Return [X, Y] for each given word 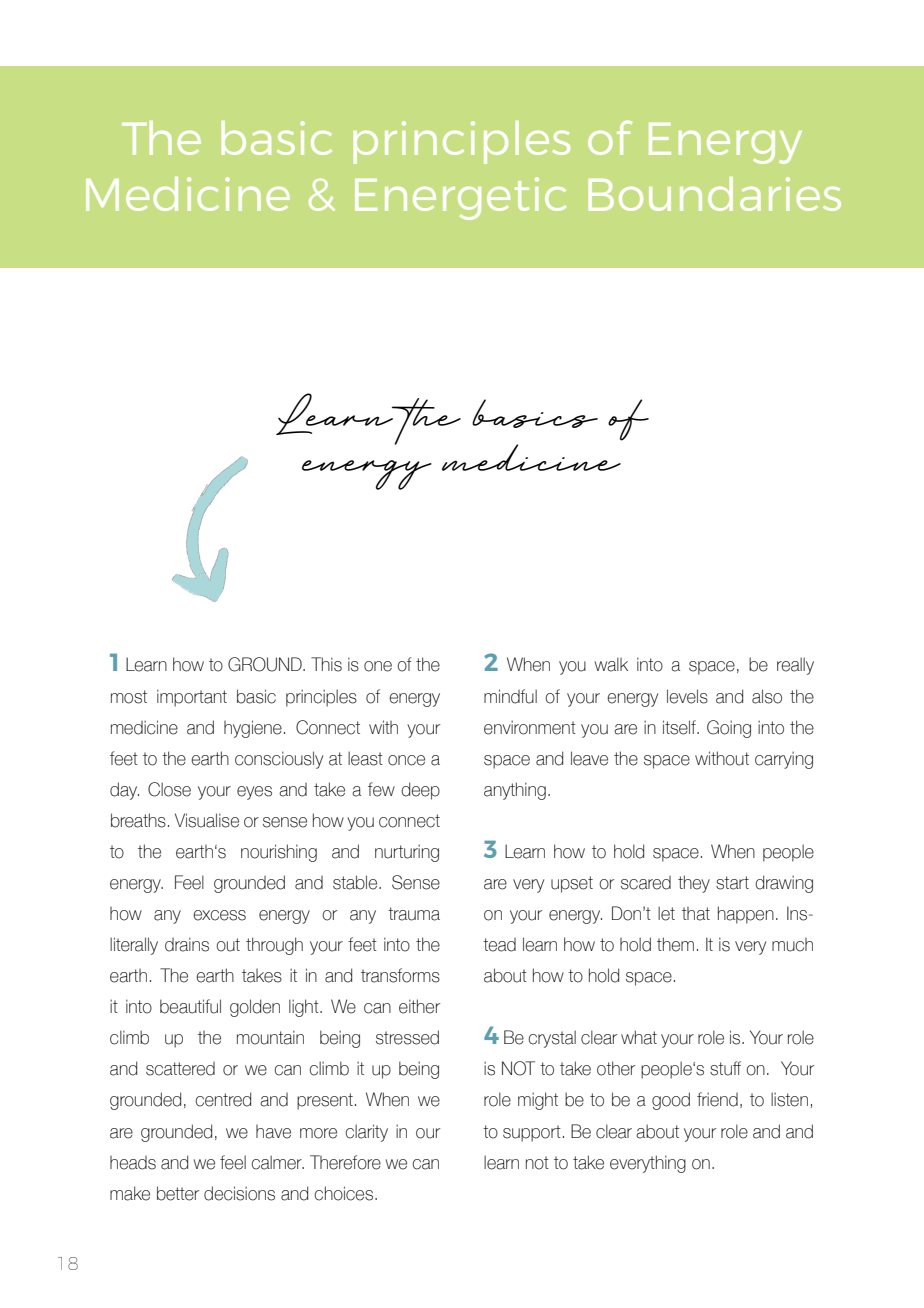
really [795, 666]
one [378, 666]
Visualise [207, 820]
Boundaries [714, 194]
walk [611, 664]
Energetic [460, 198]
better [178, 1193]
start [732, 883]
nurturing [407, 853]
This [326, 664]
